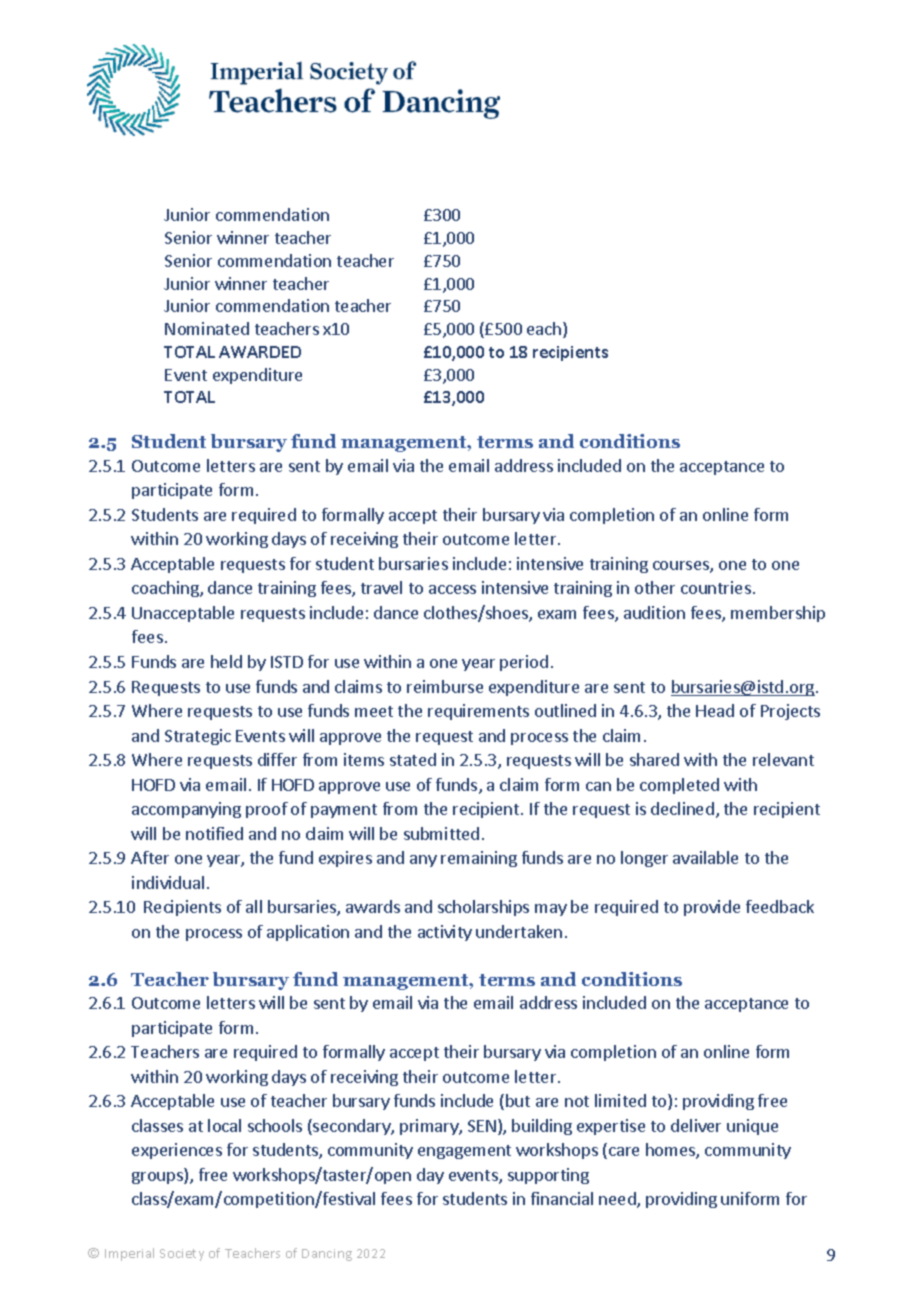  I want to click on courses, so click(682, 567).
